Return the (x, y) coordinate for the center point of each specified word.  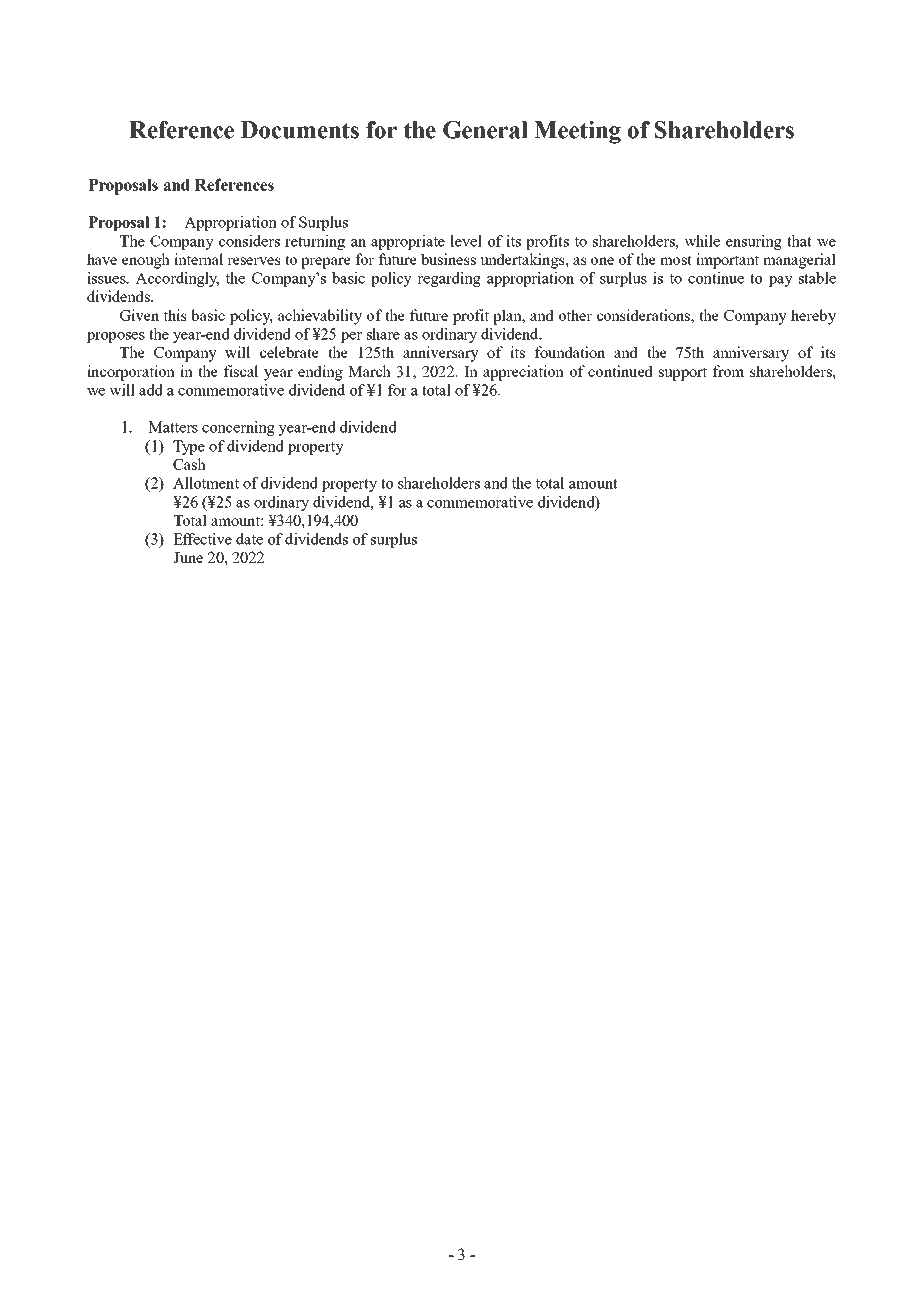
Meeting (577, 132)
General (485, 130)
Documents (300, 130)
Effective (202, 539)
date (249, 539)
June (188, 557)
